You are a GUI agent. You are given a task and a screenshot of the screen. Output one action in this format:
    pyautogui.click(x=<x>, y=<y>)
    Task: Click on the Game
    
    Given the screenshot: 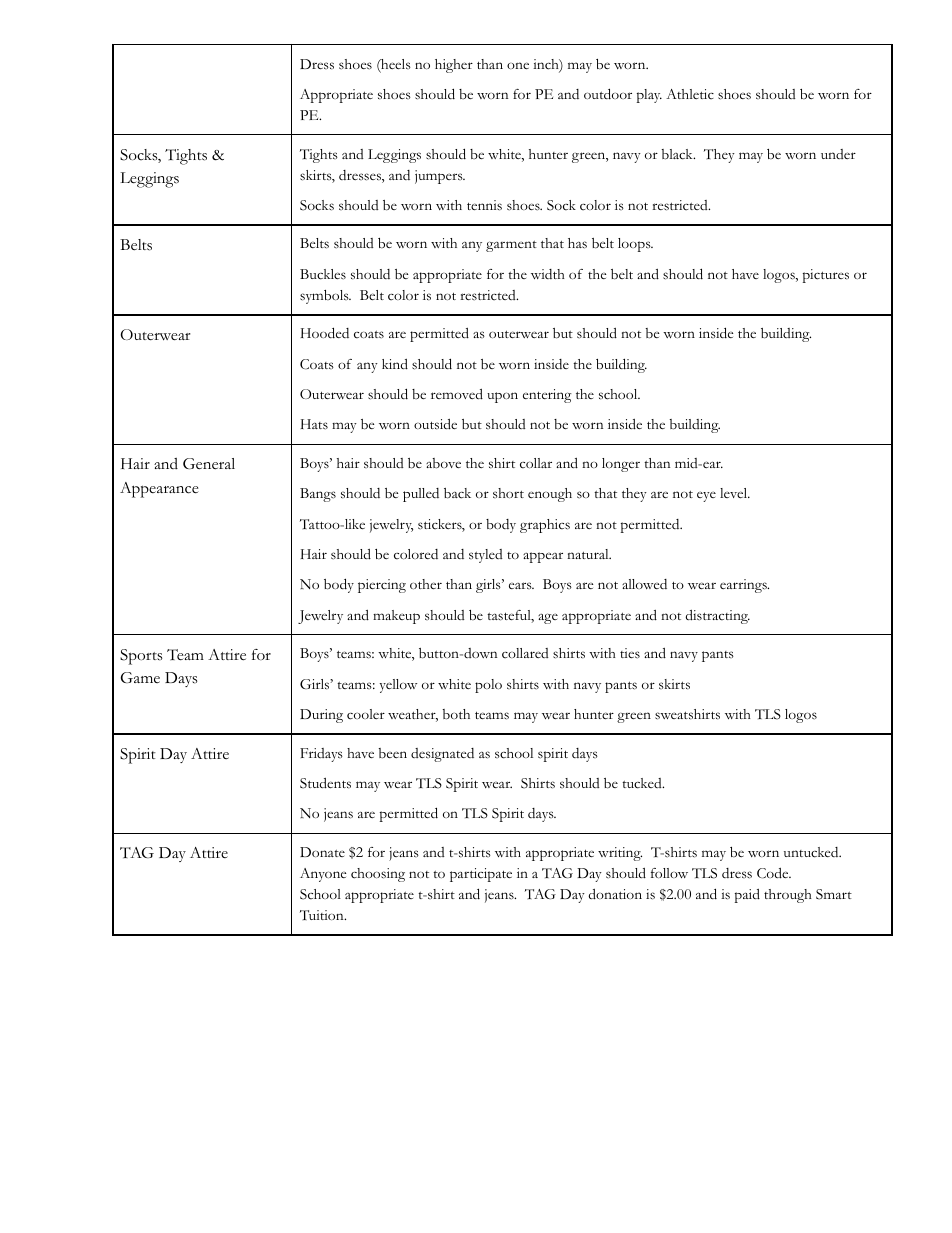 What is the action you would take?
    pyautogui.click(x=140, y=677)
